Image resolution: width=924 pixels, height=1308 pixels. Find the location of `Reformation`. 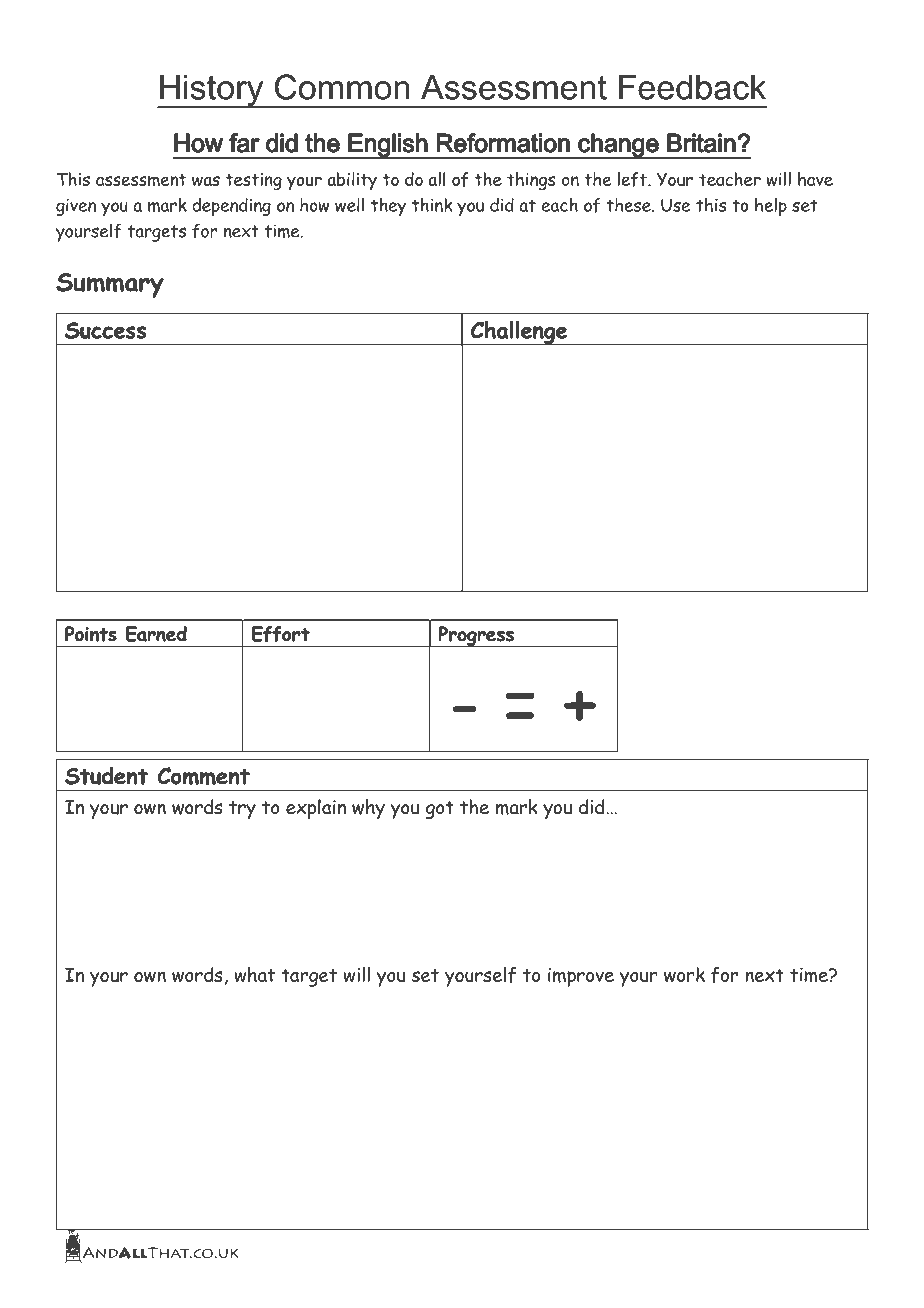

Reformation is located at coordinates (503, 143).
